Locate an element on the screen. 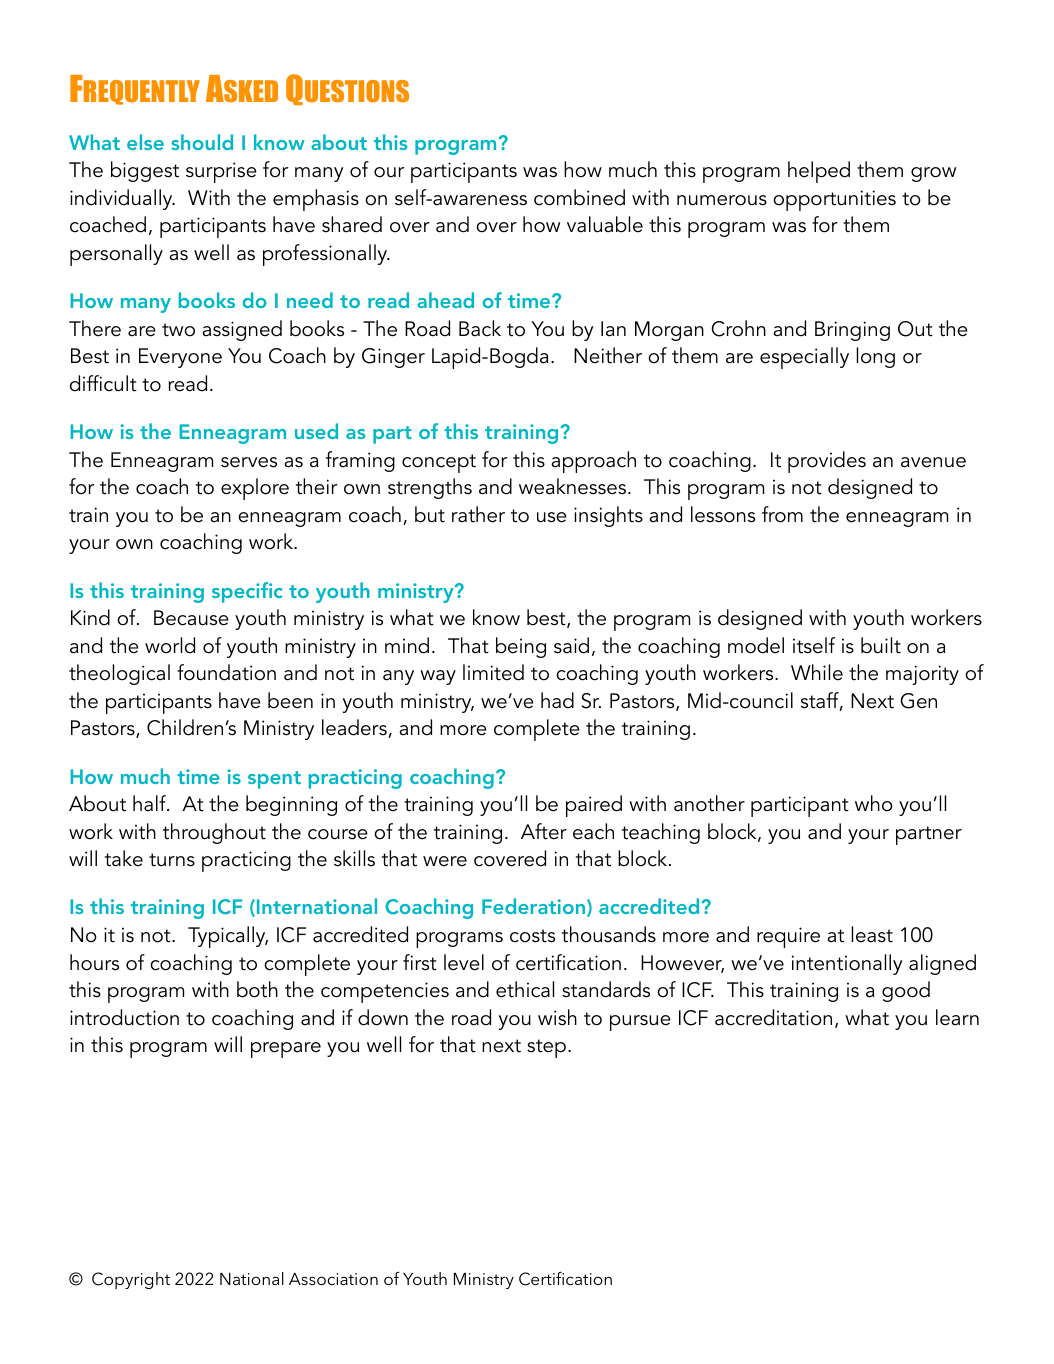 The image size is (1054, 1364). surprise is located at coordinates (221, 172).
